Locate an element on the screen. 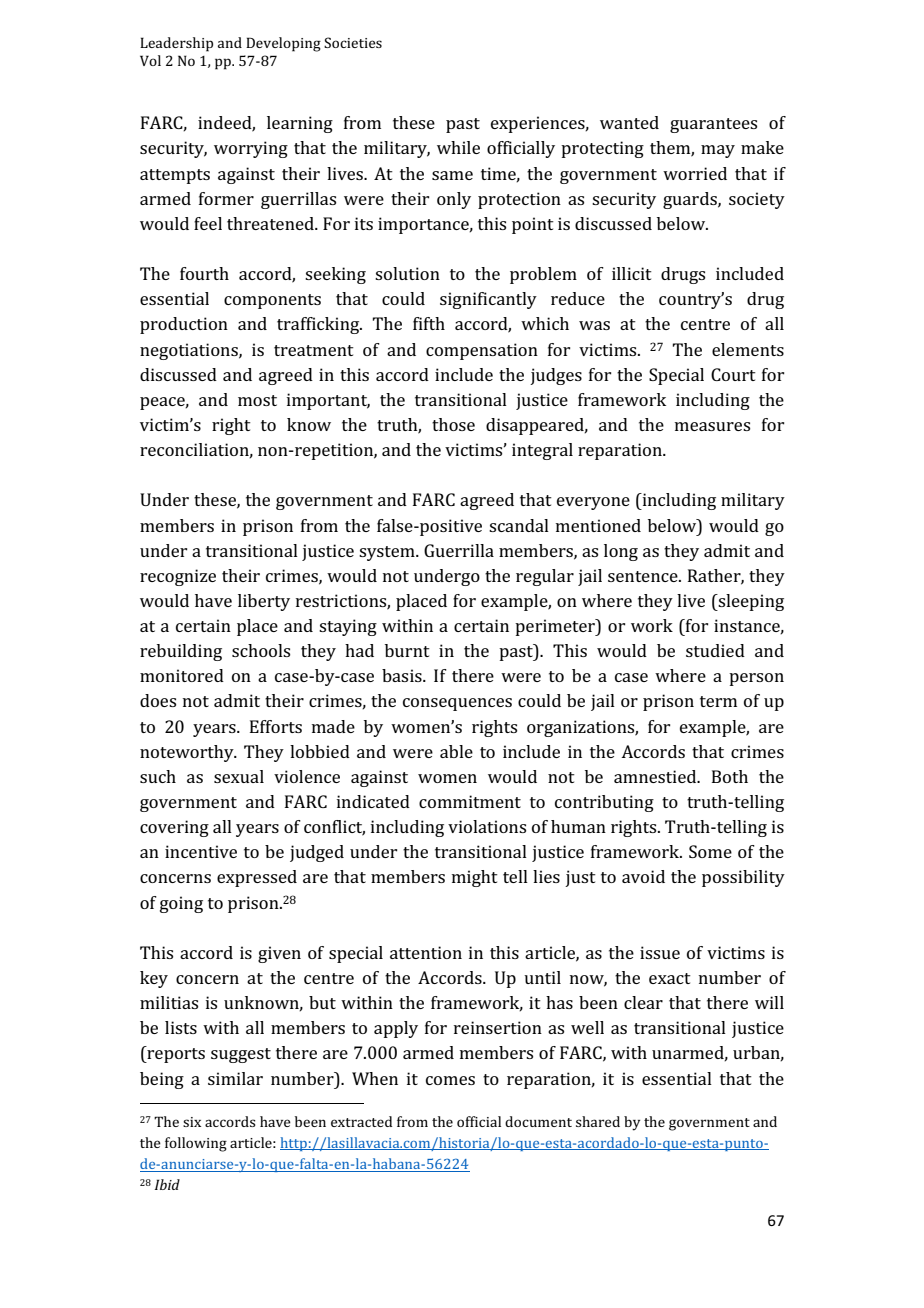 The width and height of the screenshot is (924, 1308). burnt is located at coordinates (407, 650).
